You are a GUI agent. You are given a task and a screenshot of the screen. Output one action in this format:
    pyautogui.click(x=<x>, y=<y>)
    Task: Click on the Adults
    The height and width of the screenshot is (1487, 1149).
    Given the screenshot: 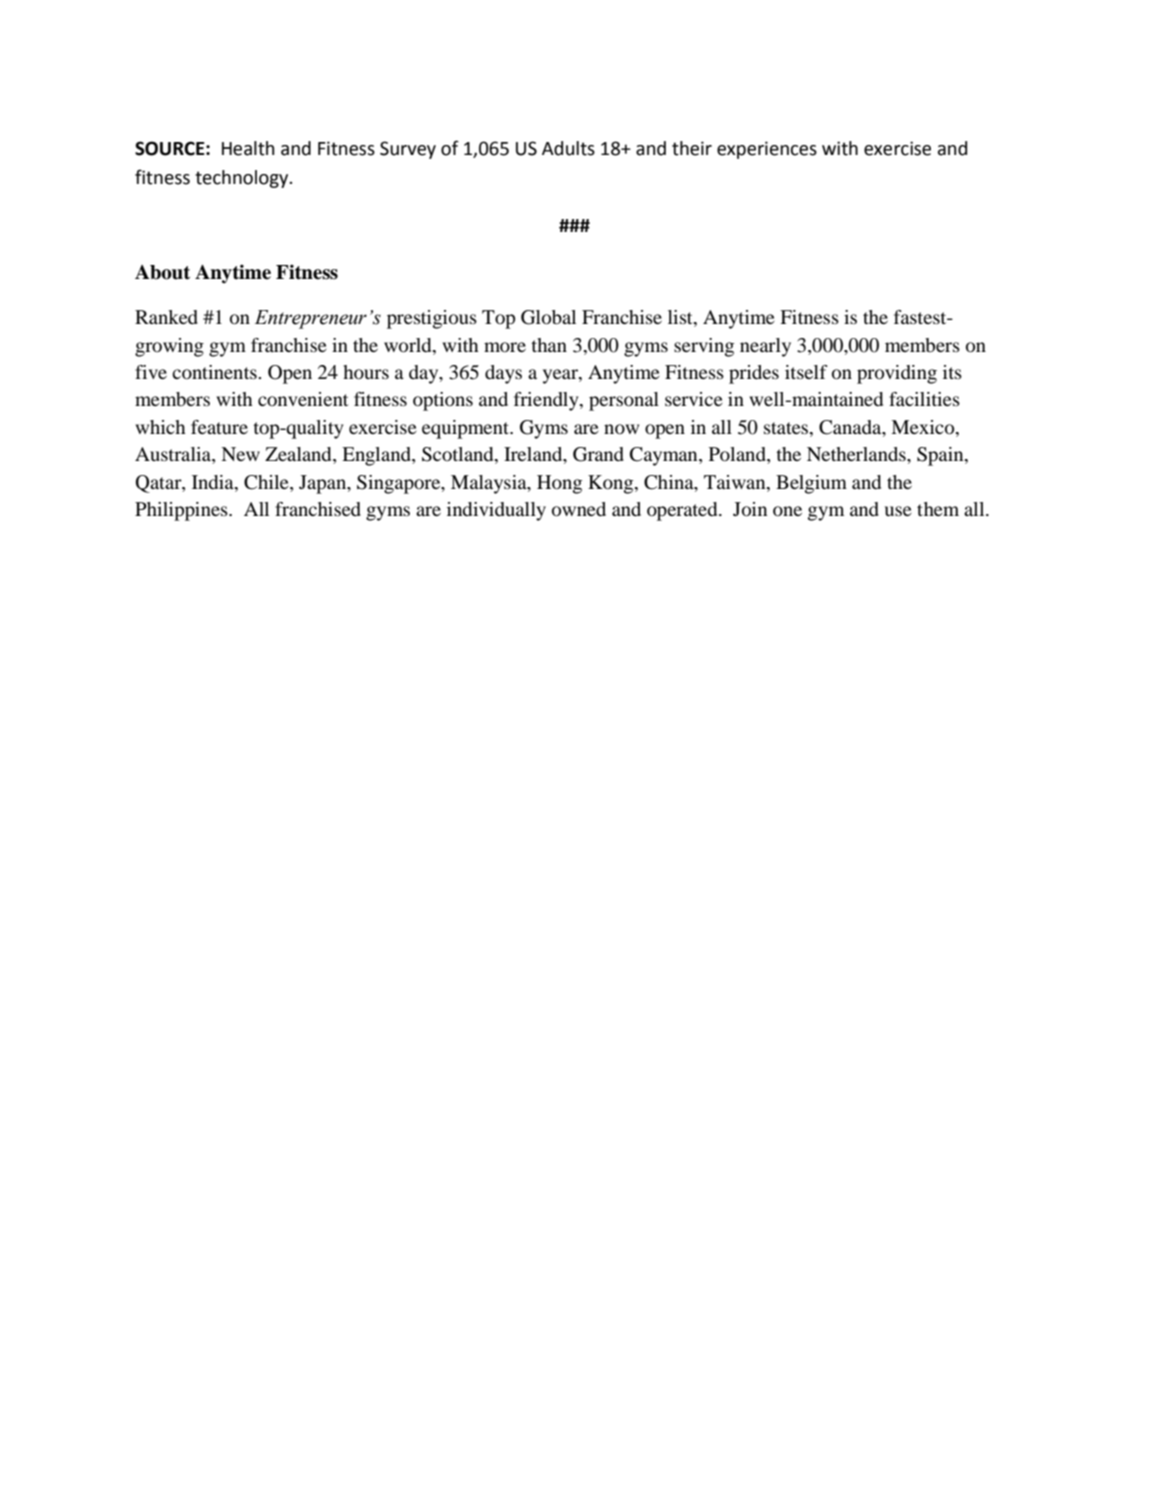 What is the action you would take?
    pyautogui.click(x=568, y=148)
